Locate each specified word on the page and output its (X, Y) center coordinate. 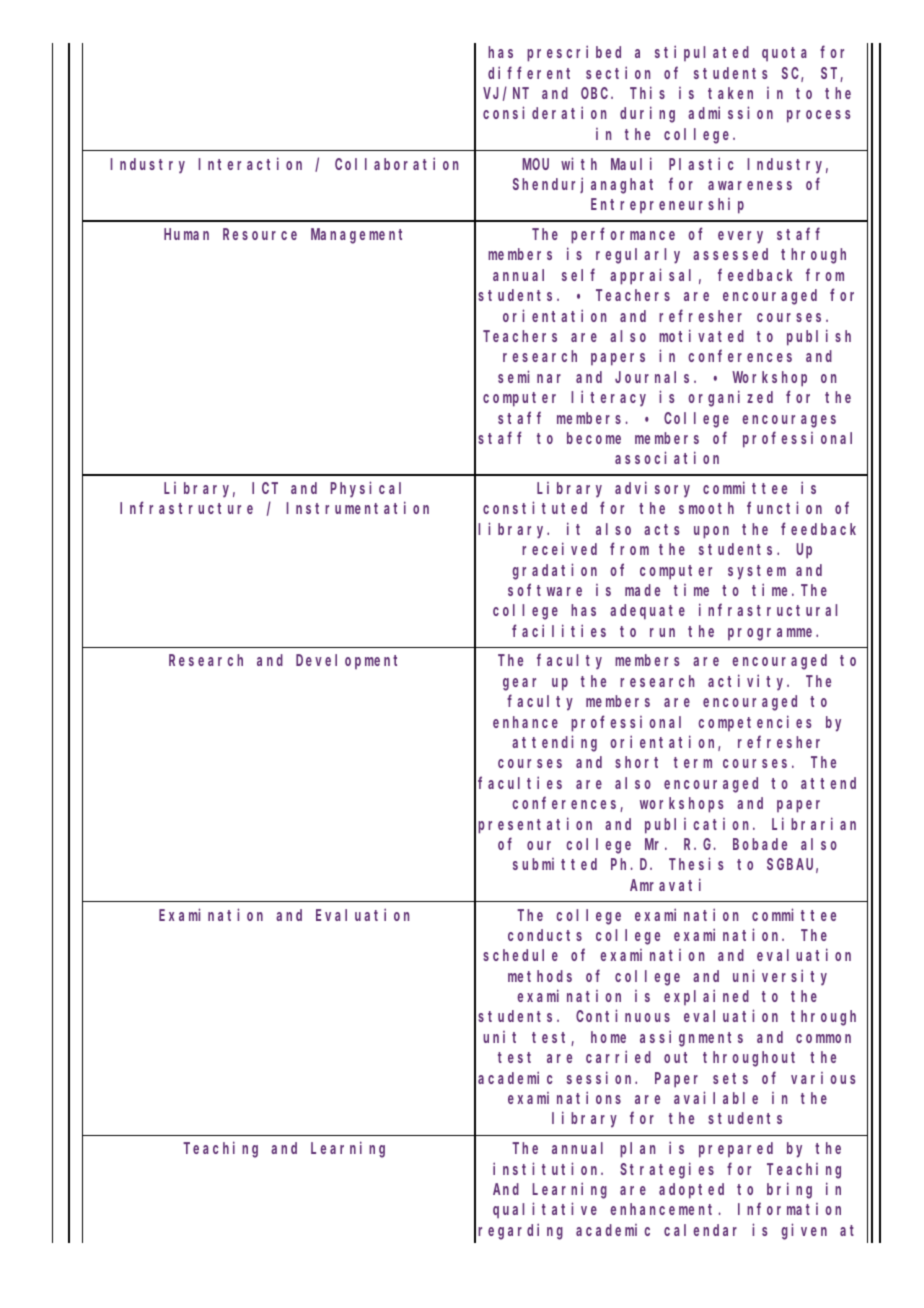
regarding (520, 1231)
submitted (555, 864)
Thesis (696, 864)
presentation (535, 825)
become (594, 438)
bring (789, 1190)
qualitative (545, 1210)
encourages (789, 421)
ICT (265, 488)
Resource (260, 234)
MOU (535, 164)
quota (784, 54)
